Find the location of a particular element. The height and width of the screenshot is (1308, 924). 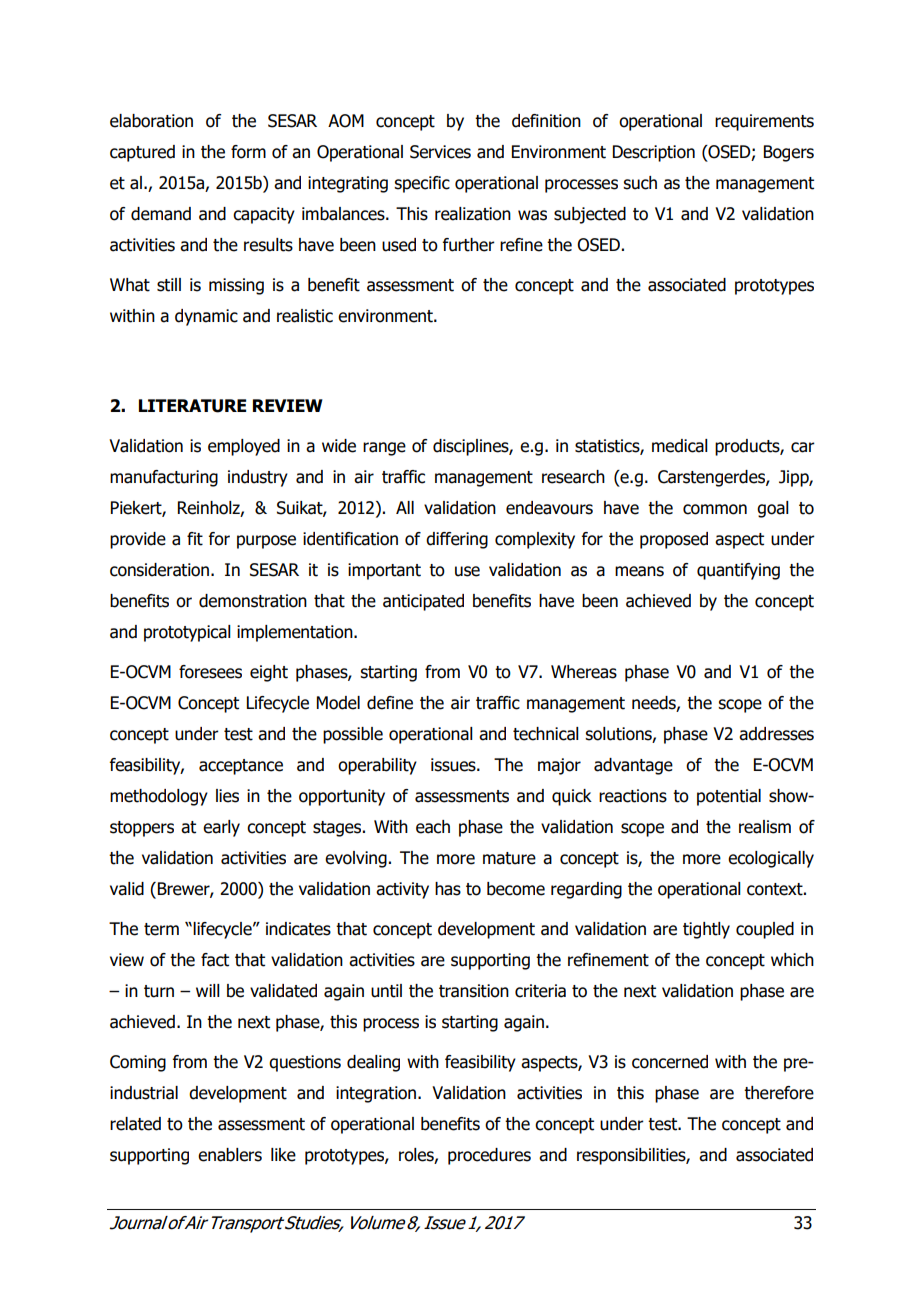

quantifying is located at coordinates (738, 571).
